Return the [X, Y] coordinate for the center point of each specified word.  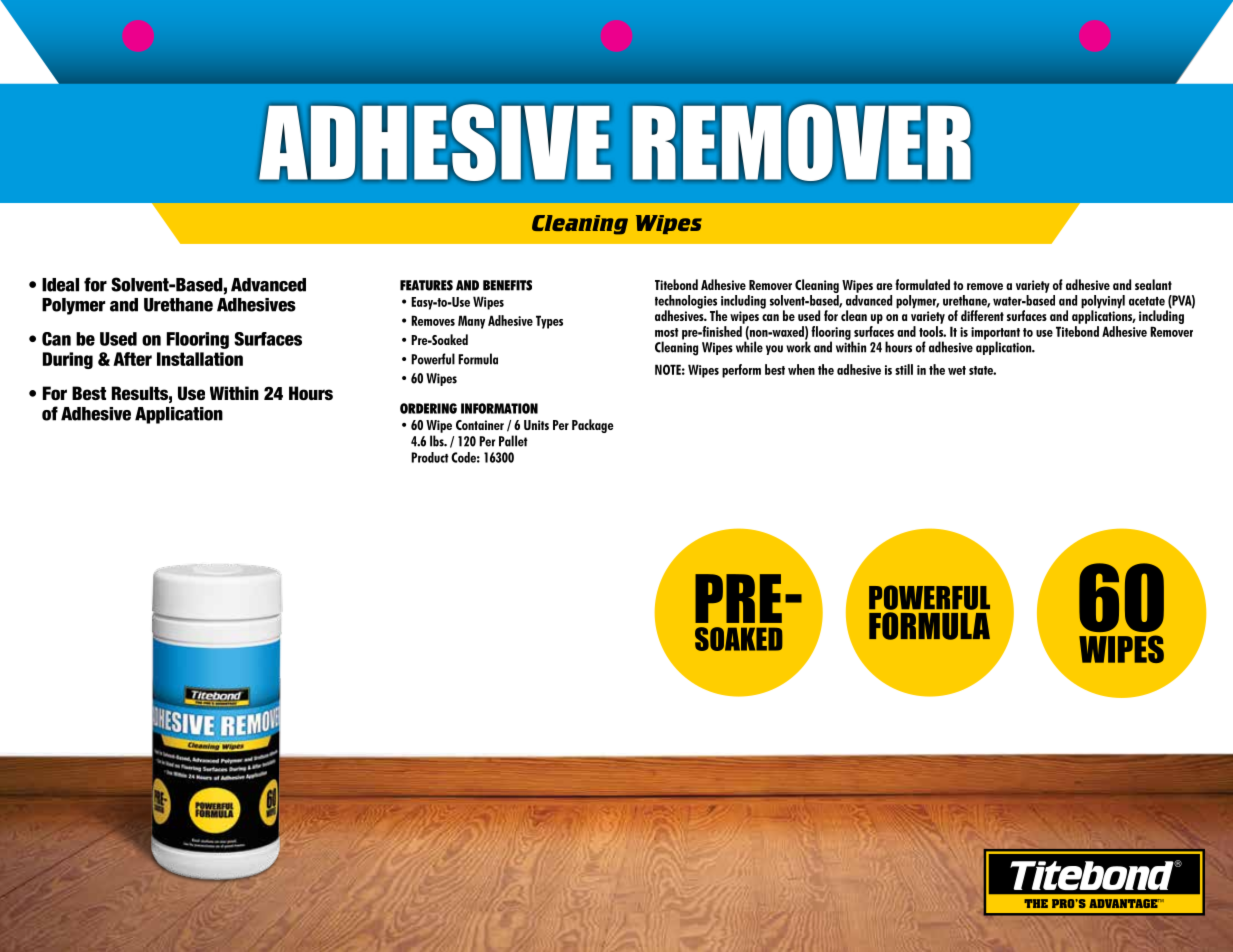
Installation [200, 359]
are [884, 286]
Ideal [60, 285]
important [995, 334]
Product [430, 457]
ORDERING [428, 408]
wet [957, 370]
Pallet [513, 441]
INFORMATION [499, 408]
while [749, 346]
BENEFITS [507, 285]
